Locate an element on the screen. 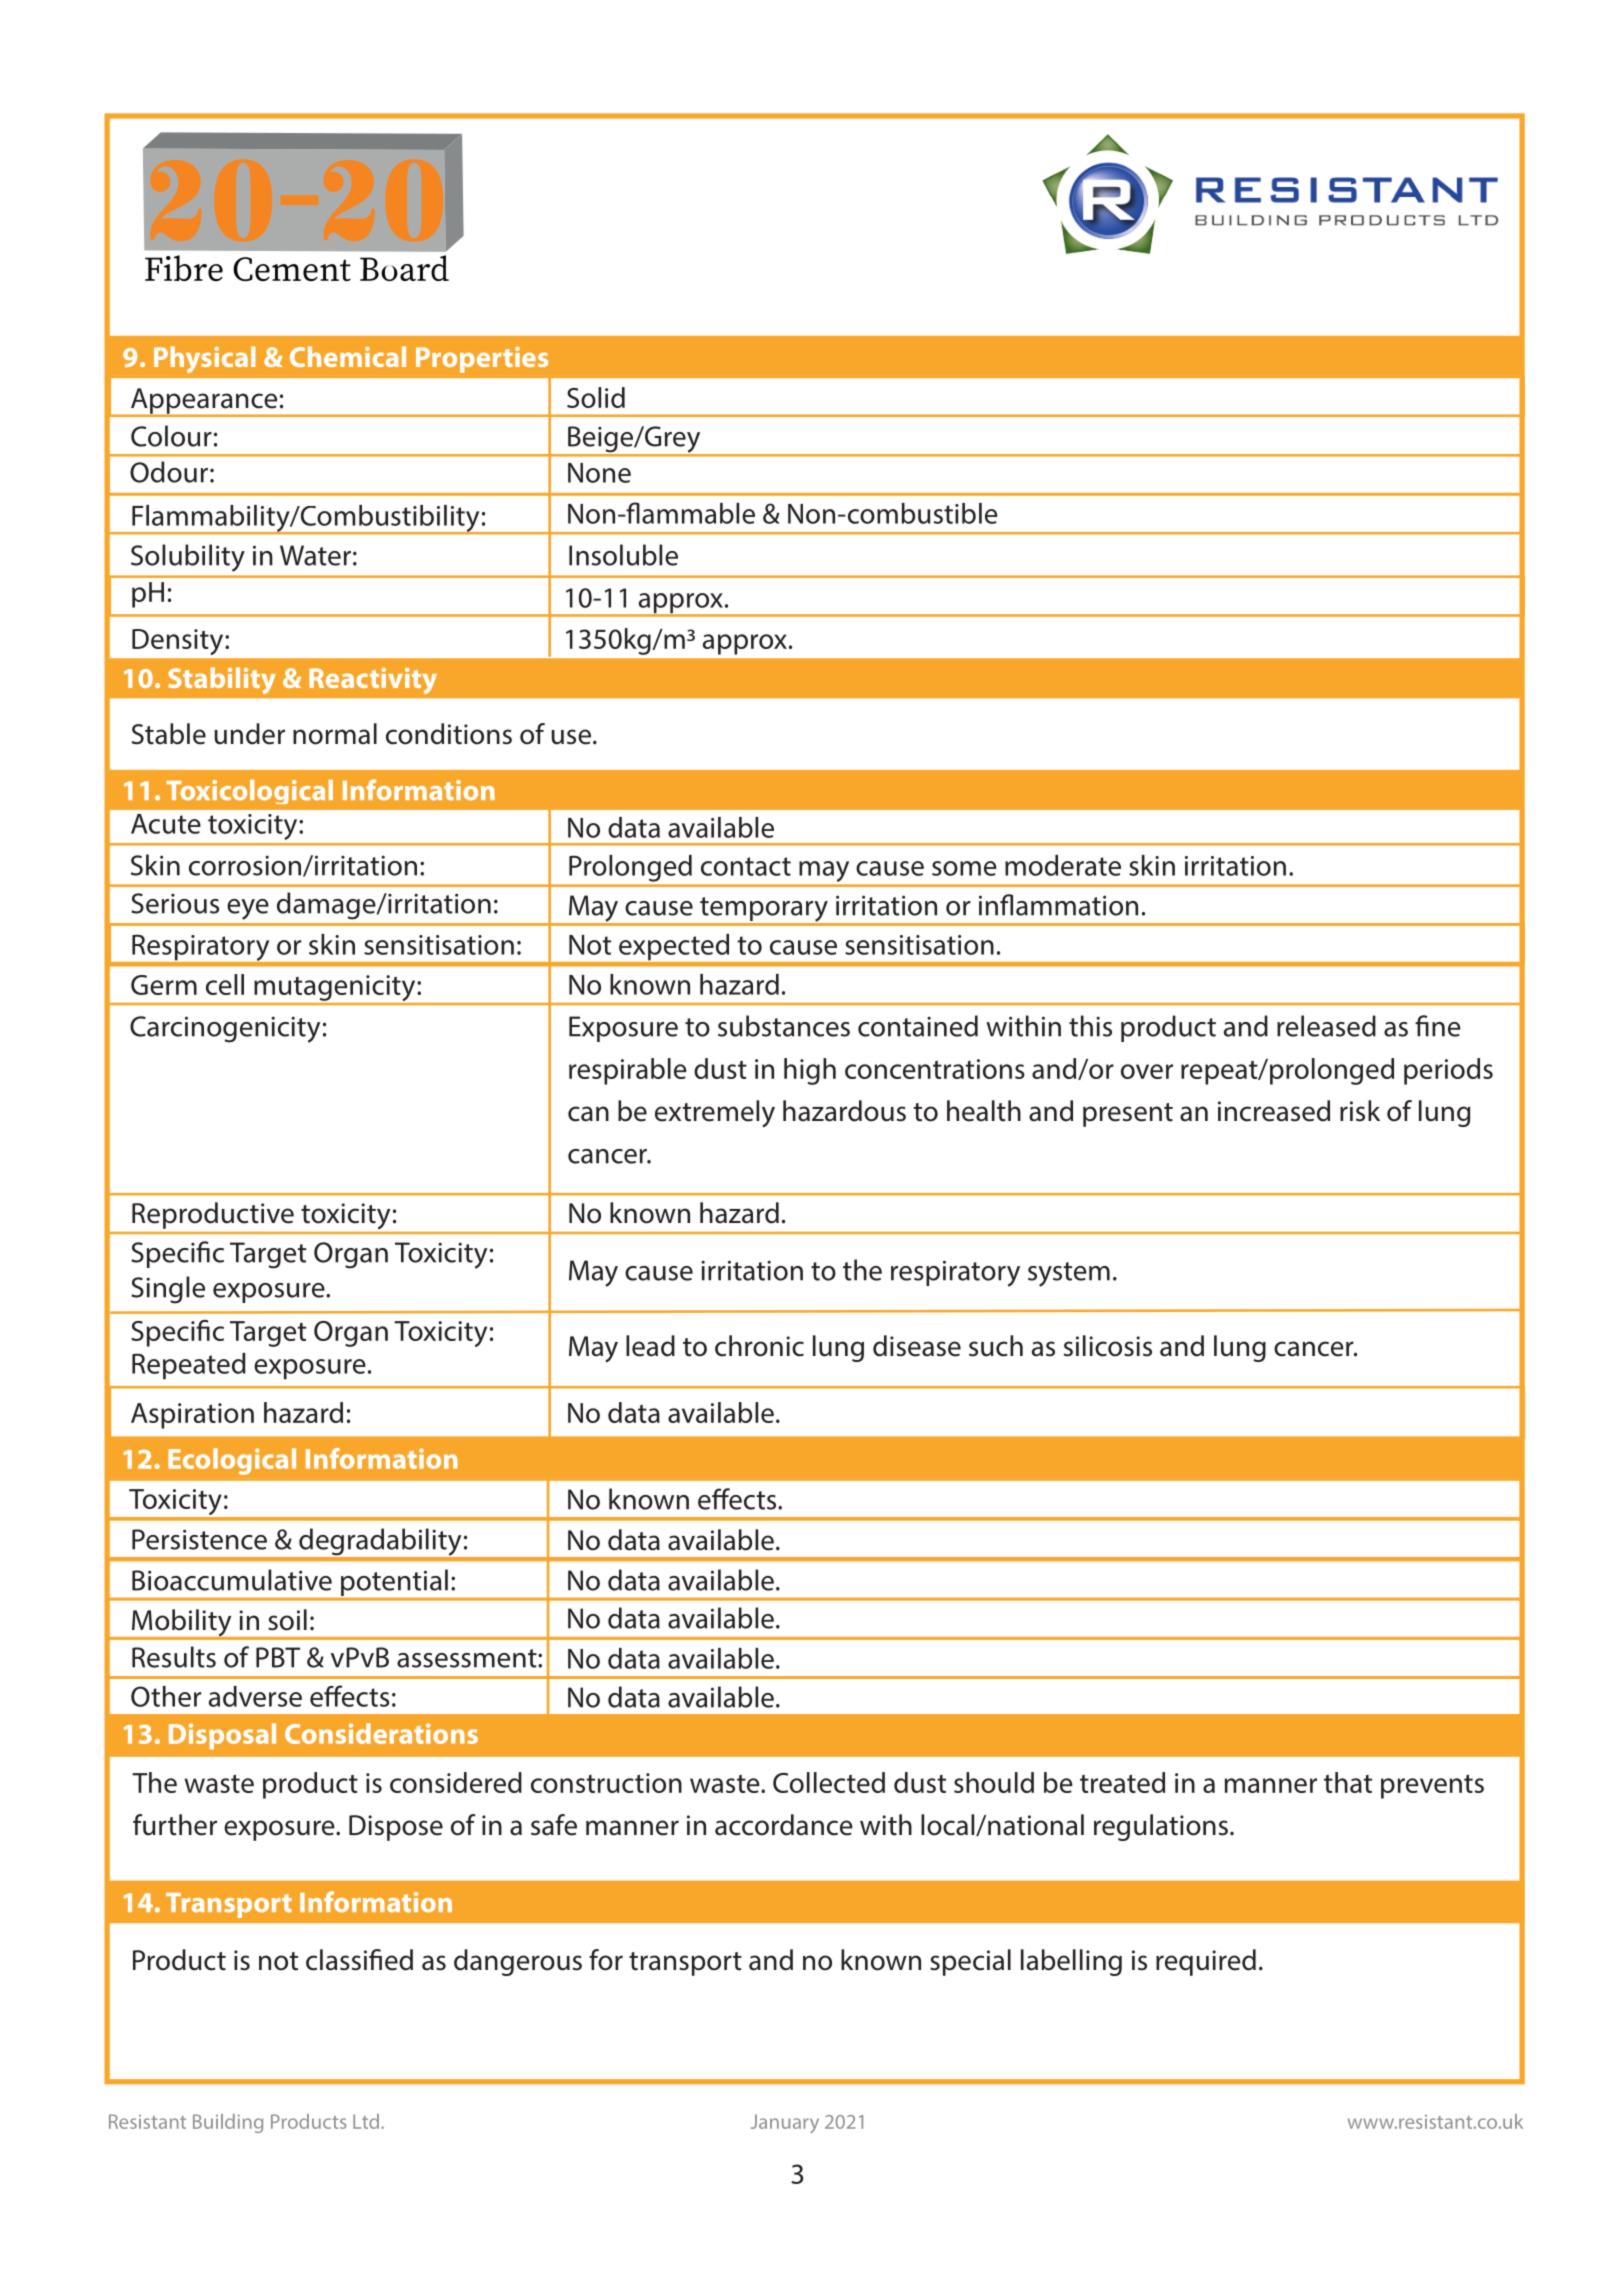 The width and height of the screenshot is (1620, 2272). None is located at coordinates (599, 473).
